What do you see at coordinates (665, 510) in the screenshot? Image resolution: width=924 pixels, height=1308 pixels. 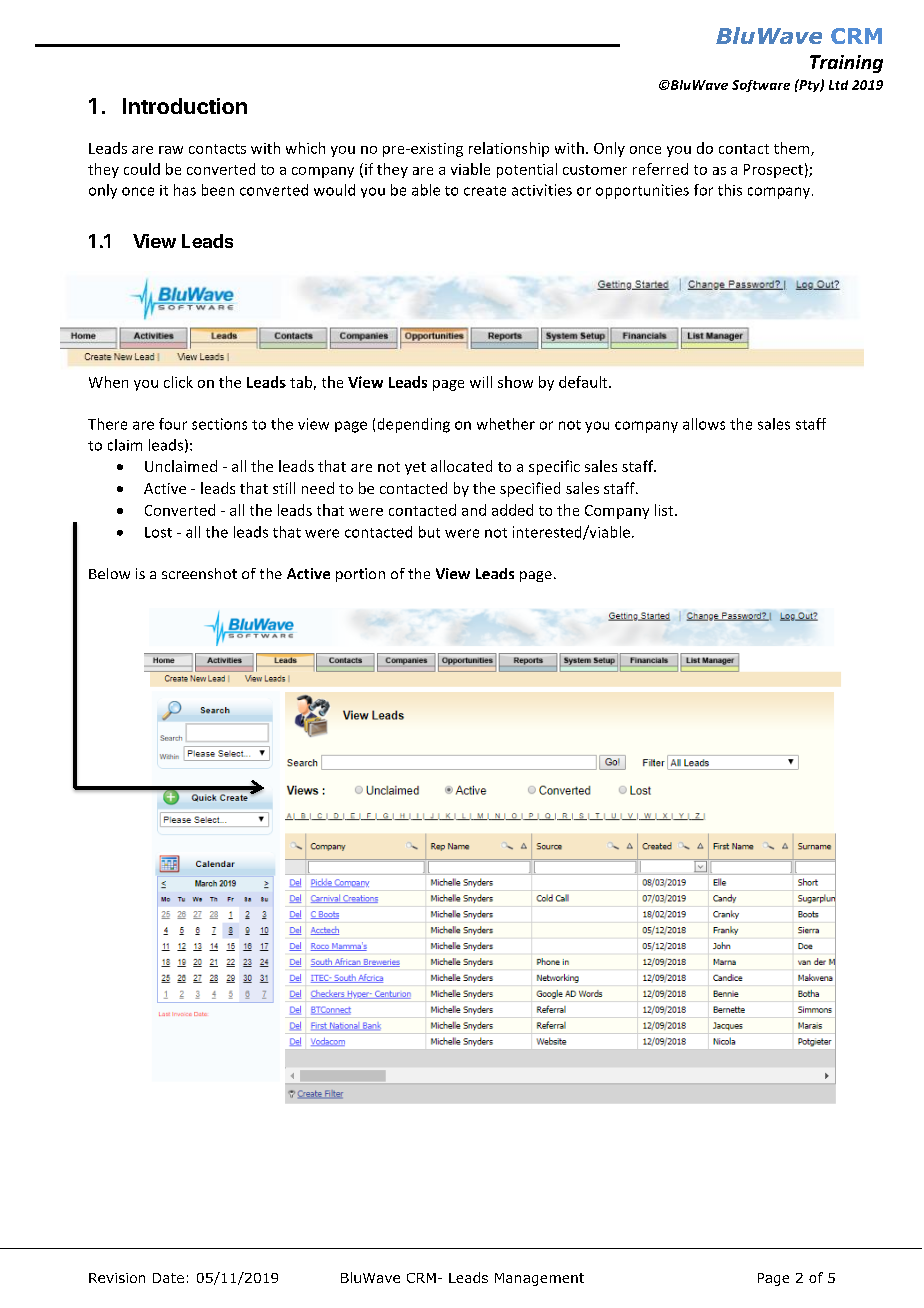 I see `list` at bounding box center [665, 510].
